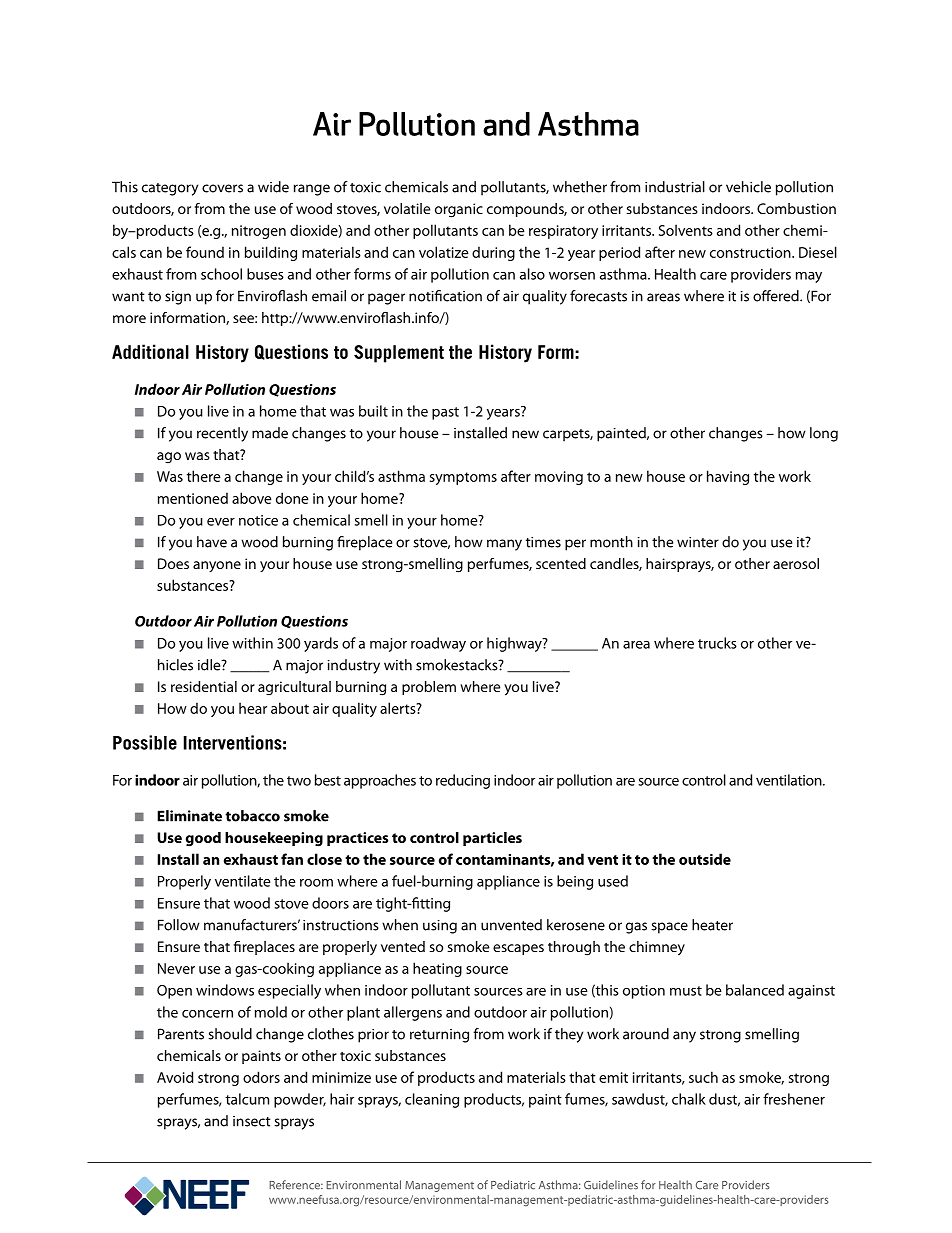 The image size is (952, 1233). Describe the element at coordinates (204, 686) in the screenshot. I see `residential` at that location.
